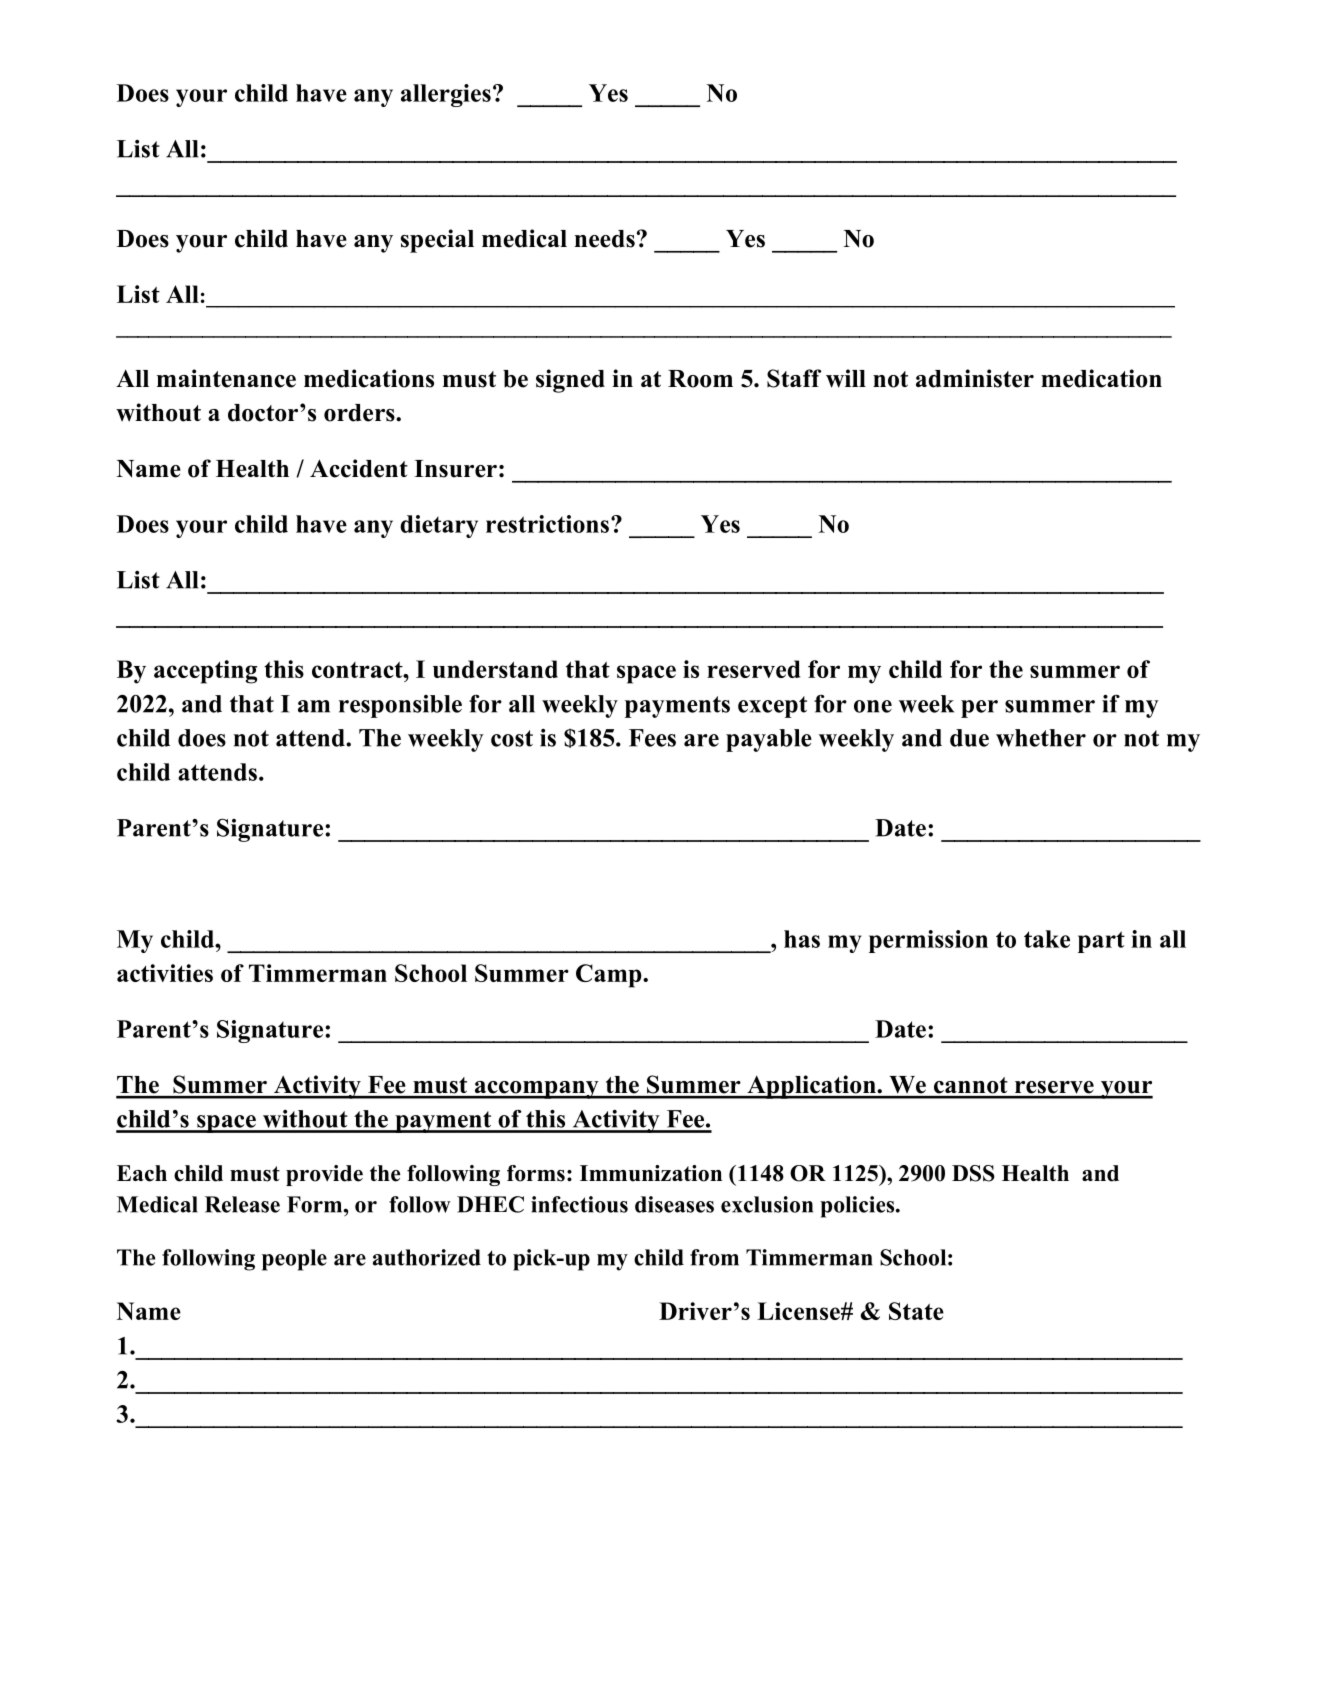 The height and width of the screenshot is (1705, 1318). What do you see at coordinates (205, 672) in the screenshot?
I see `accepting` at bounding box center [205, 672].
